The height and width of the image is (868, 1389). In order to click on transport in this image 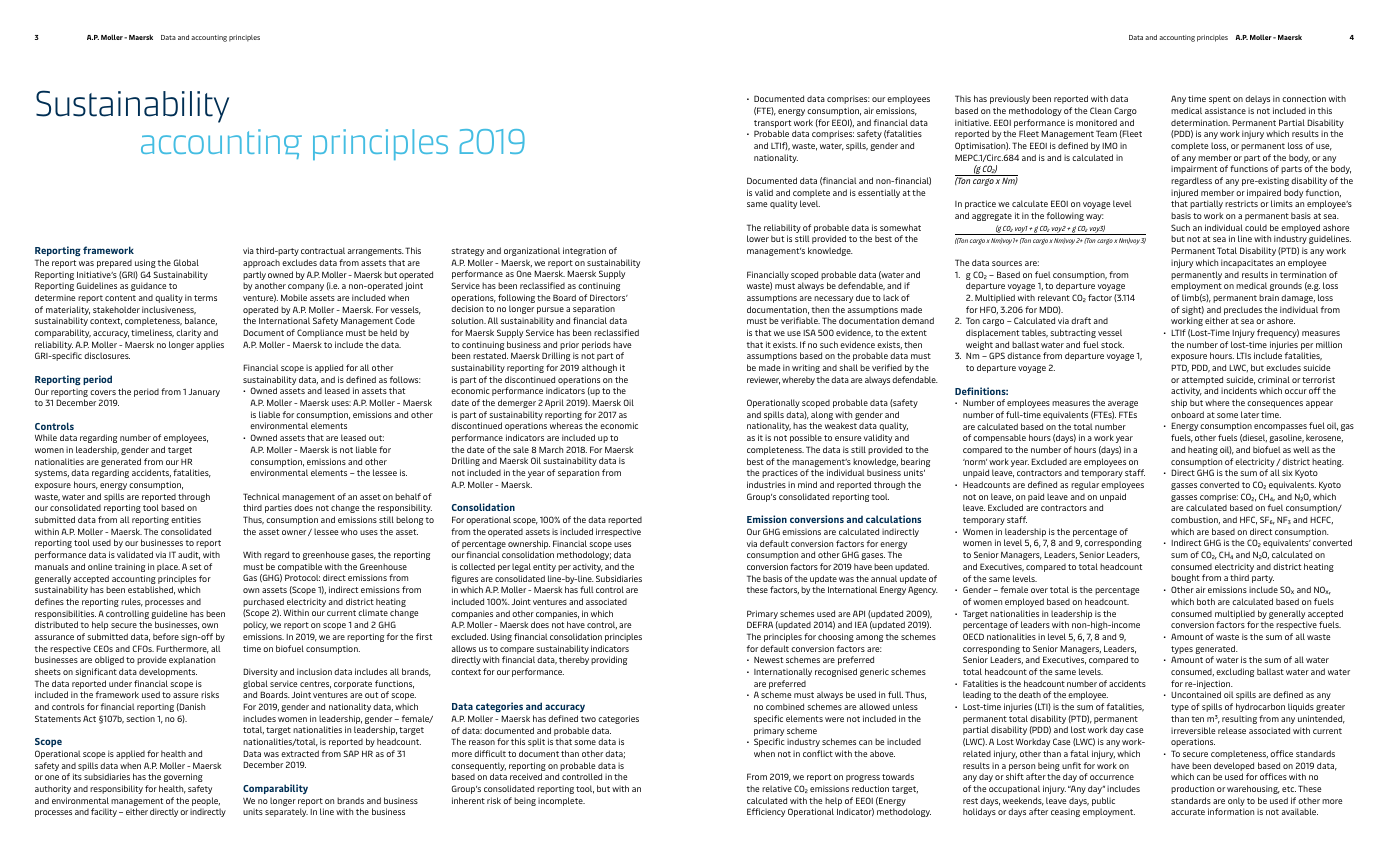, I will do `click(772, 124)`.
